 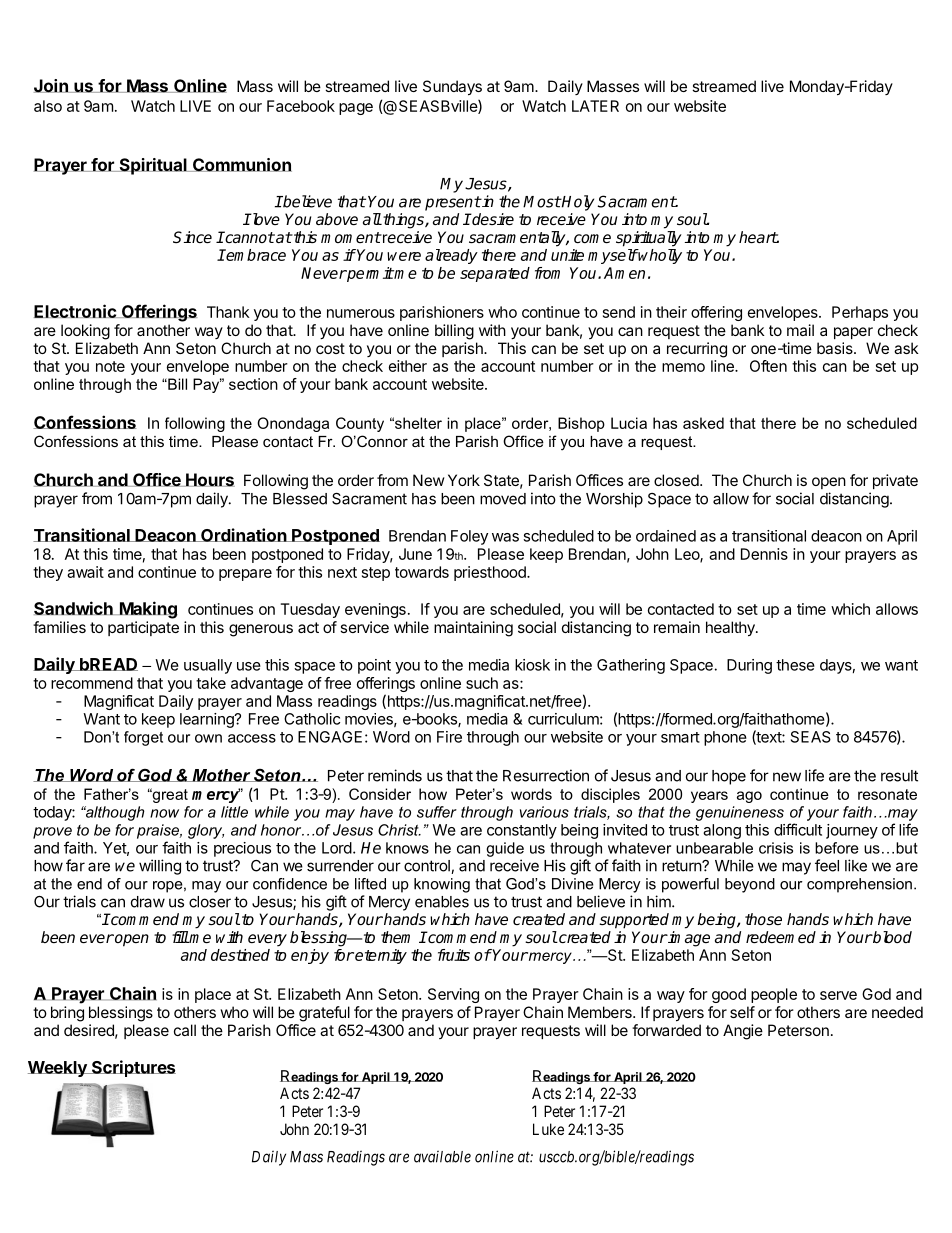 I want to click on Angie, so click(x=743, y=1032).
